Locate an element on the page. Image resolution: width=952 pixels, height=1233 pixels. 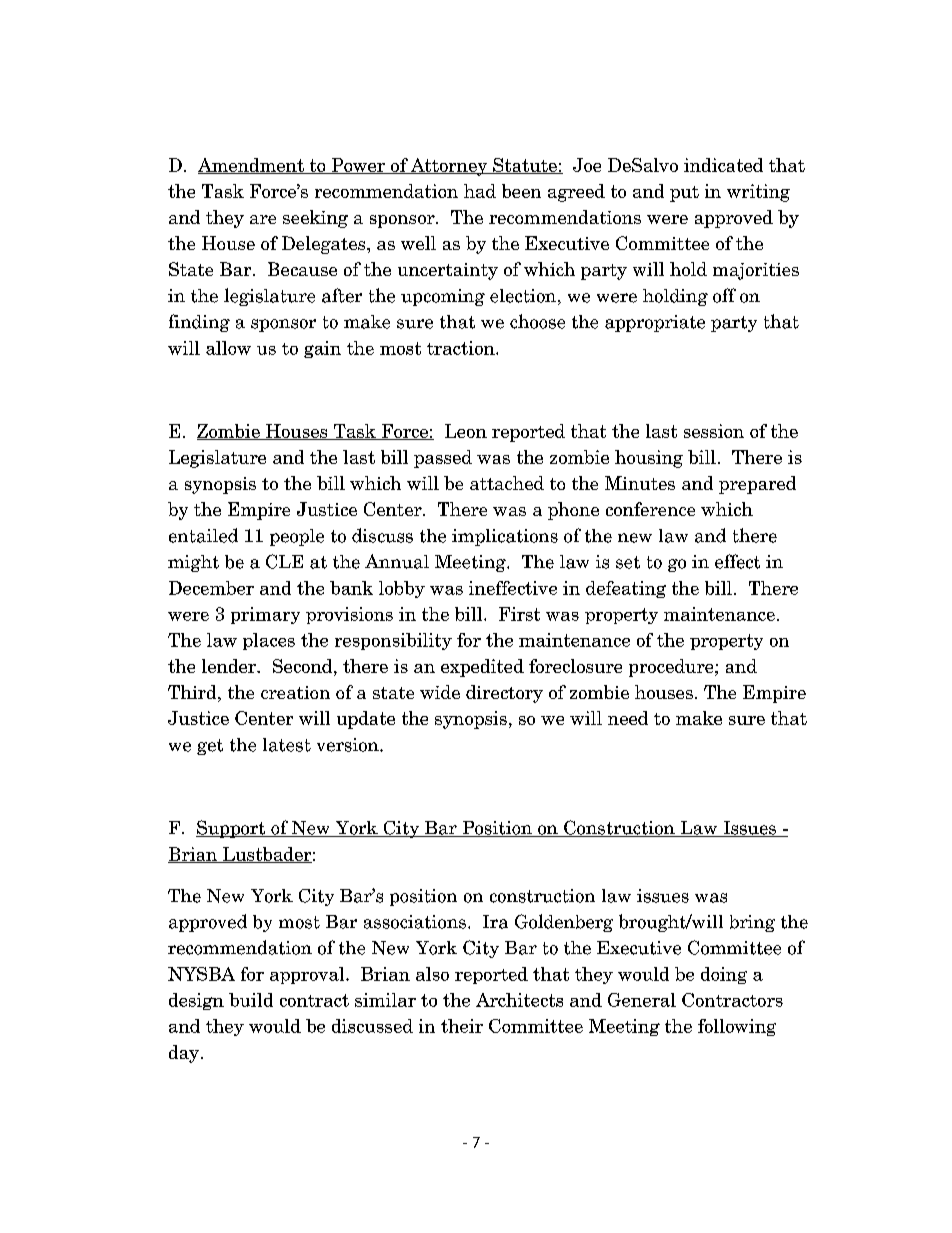
Amendment is located at coordinates (252, 166).
